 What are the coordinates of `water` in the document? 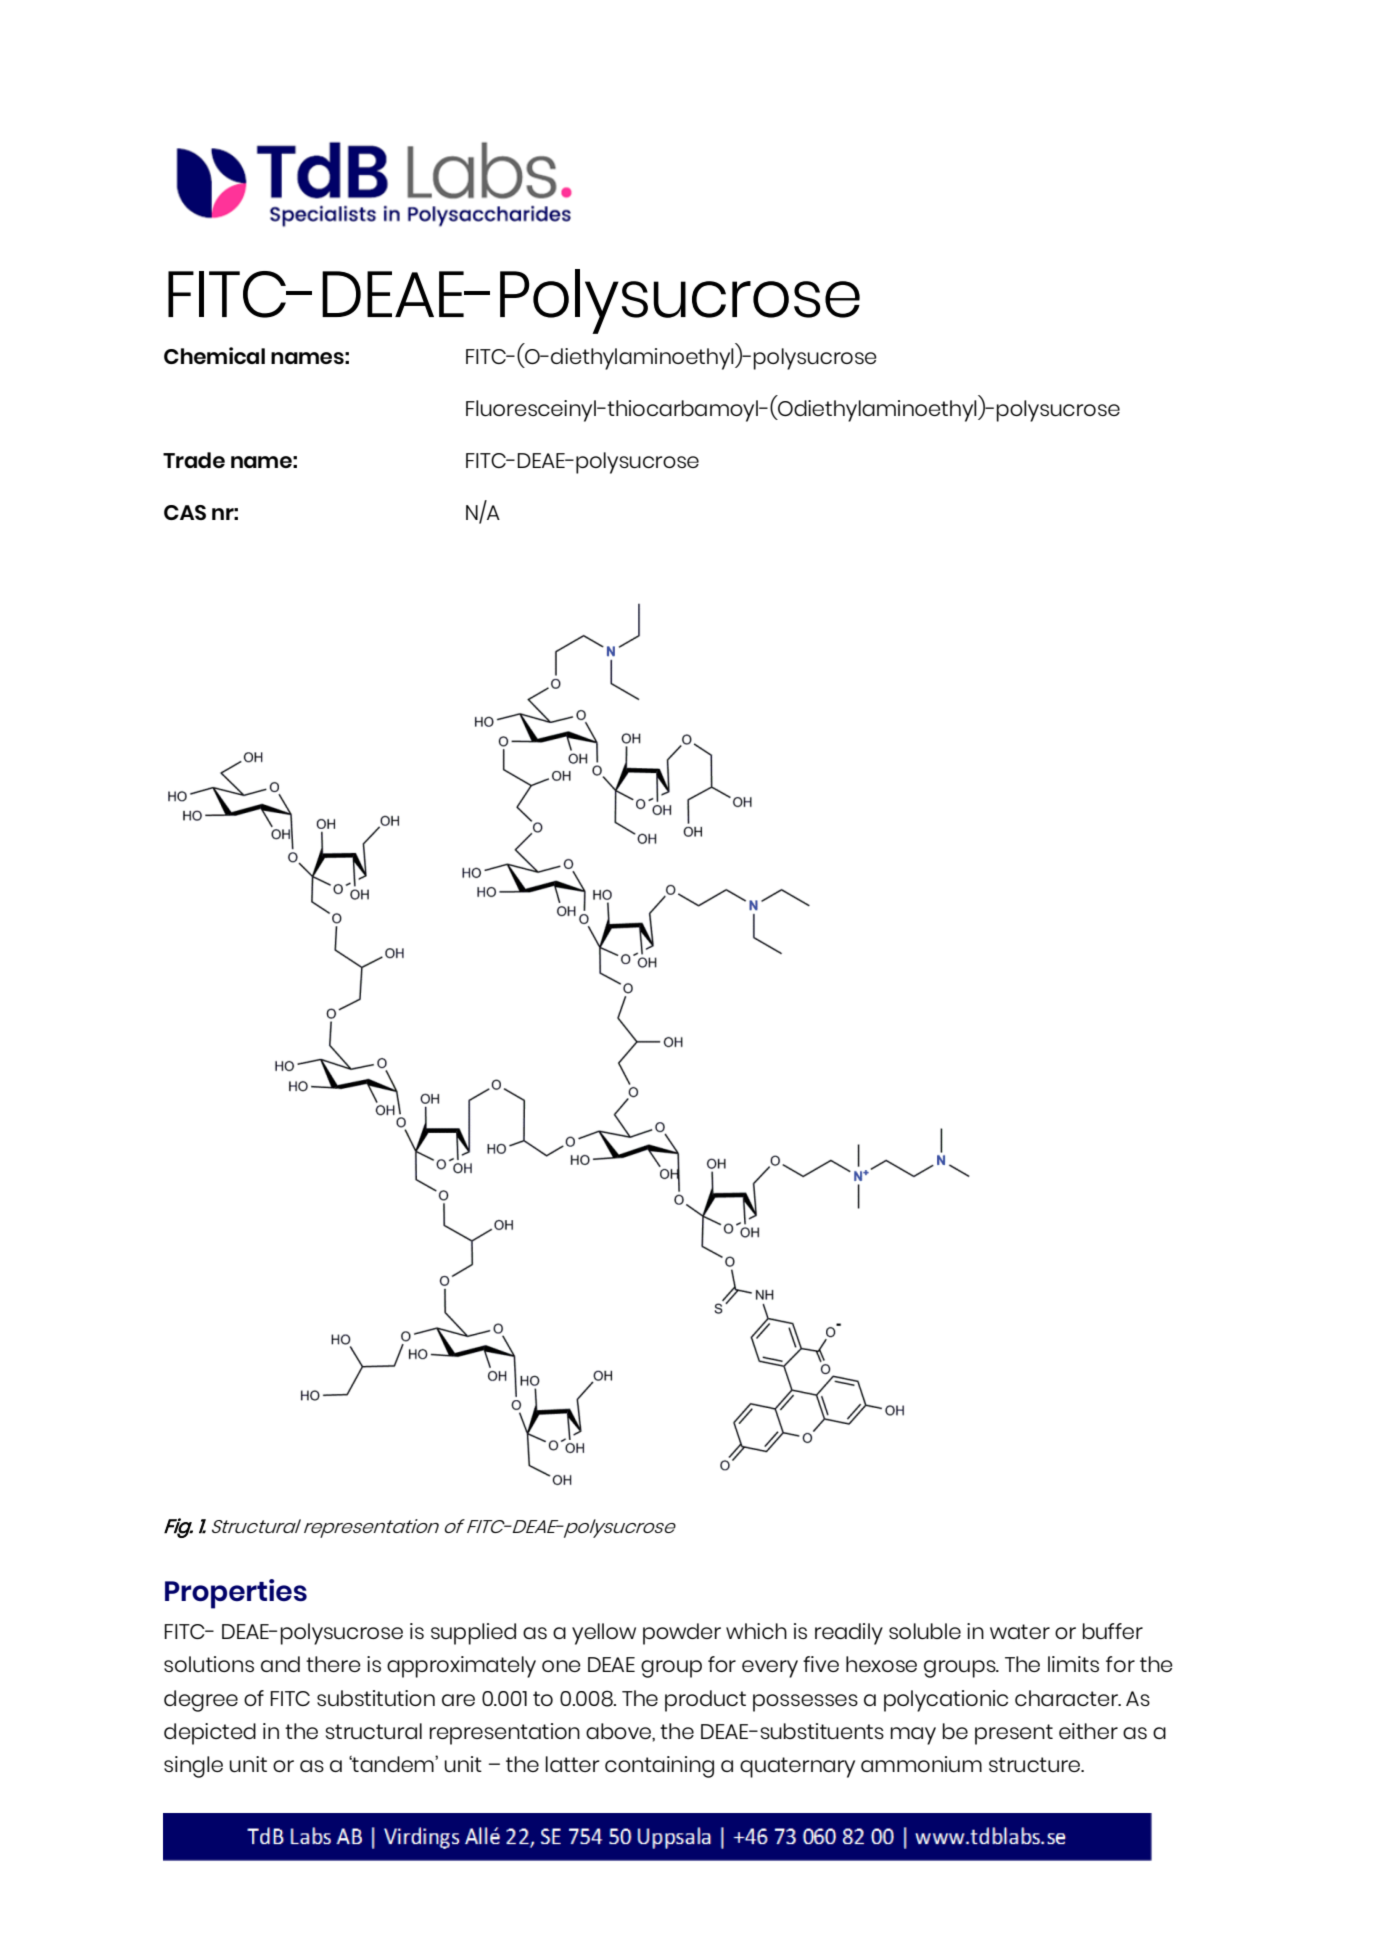 It's located at (1020, 1631).
